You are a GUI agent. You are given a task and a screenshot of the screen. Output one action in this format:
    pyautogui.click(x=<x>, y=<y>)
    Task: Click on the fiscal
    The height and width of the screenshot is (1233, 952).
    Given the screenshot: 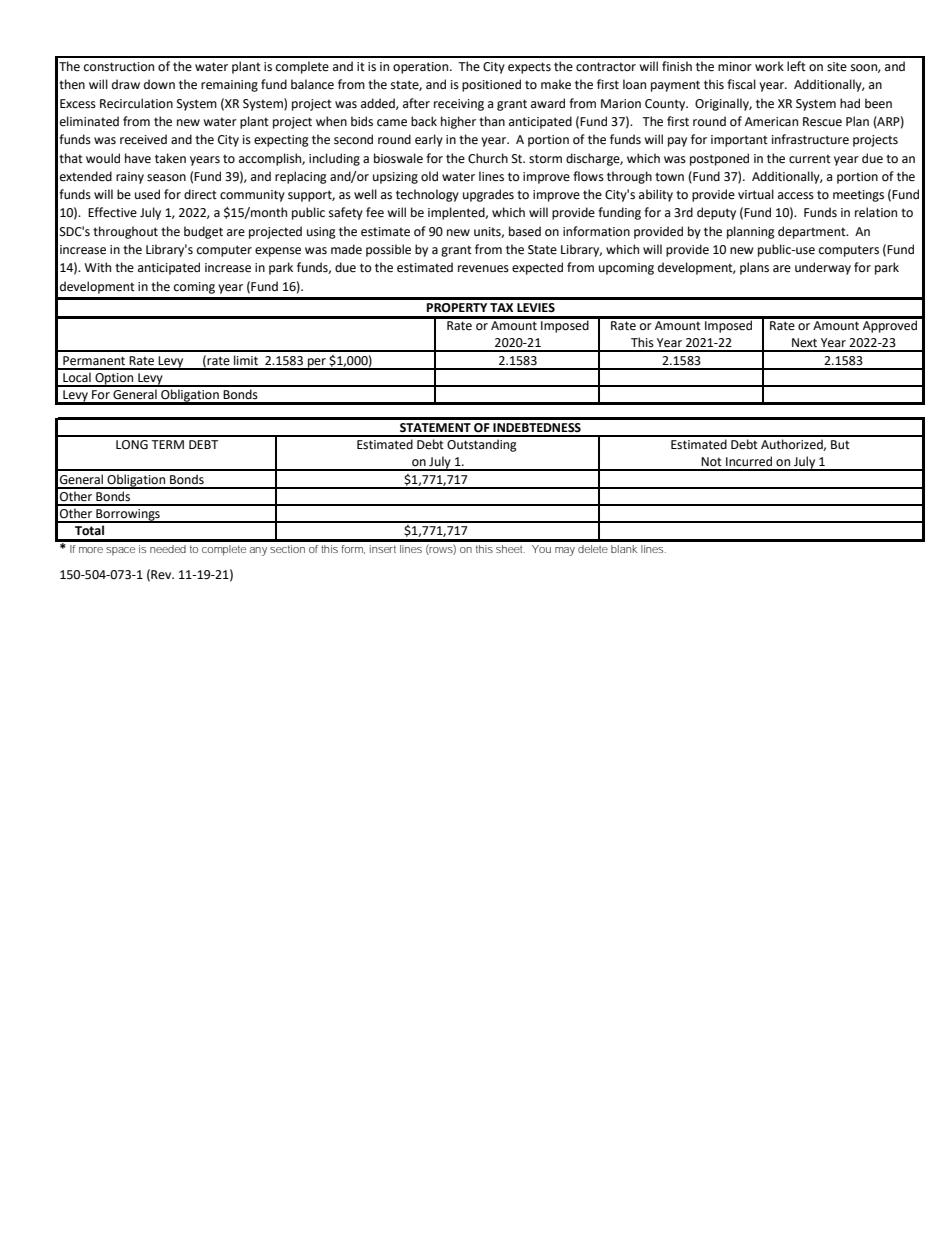 What is the action you would take?
    pyautogui.click(x=741, y=84)
